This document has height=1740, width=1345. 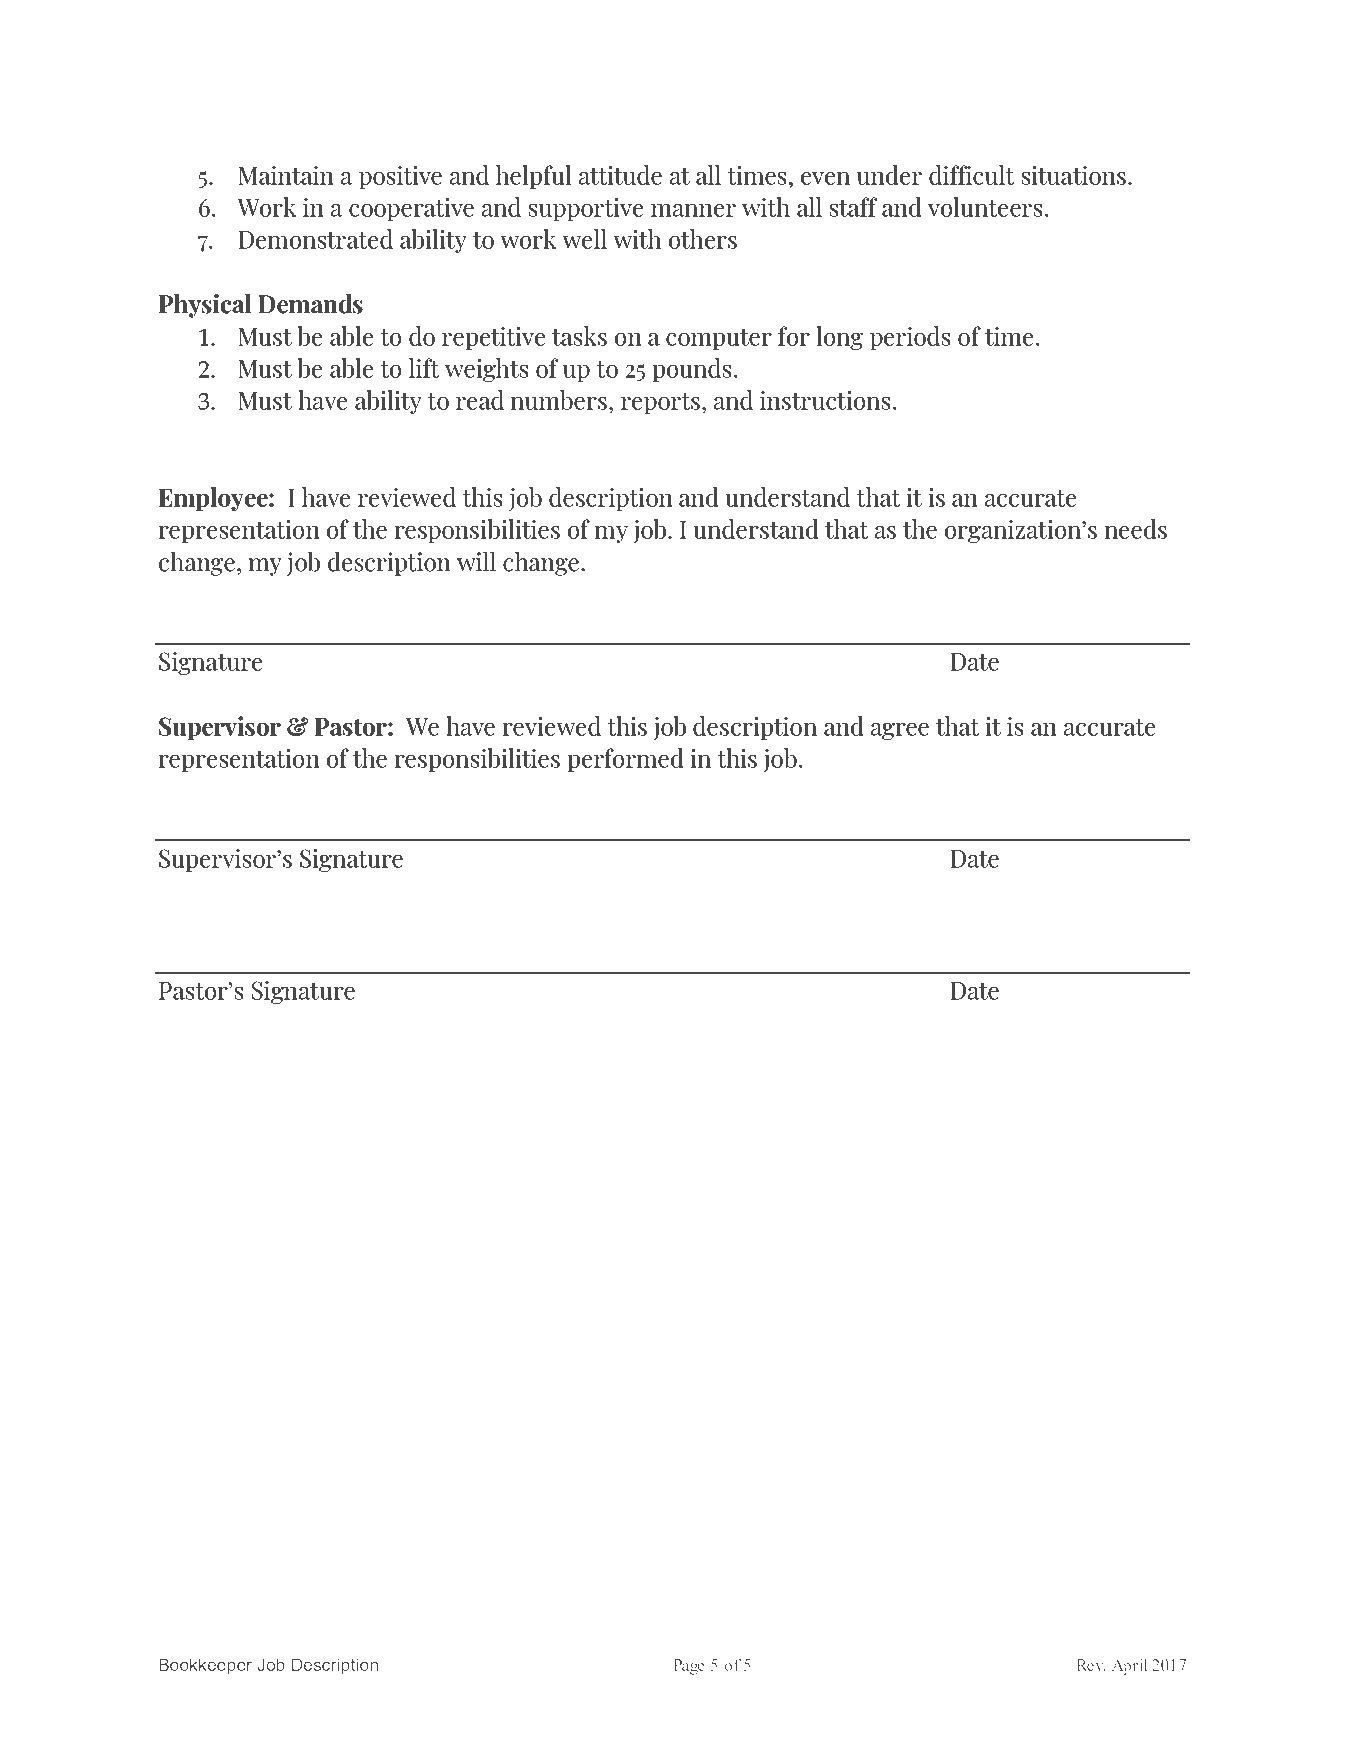 What do you see at coordinates (1135, 529) in the document?
I see `needs` at bounding box center [1135, 529].
